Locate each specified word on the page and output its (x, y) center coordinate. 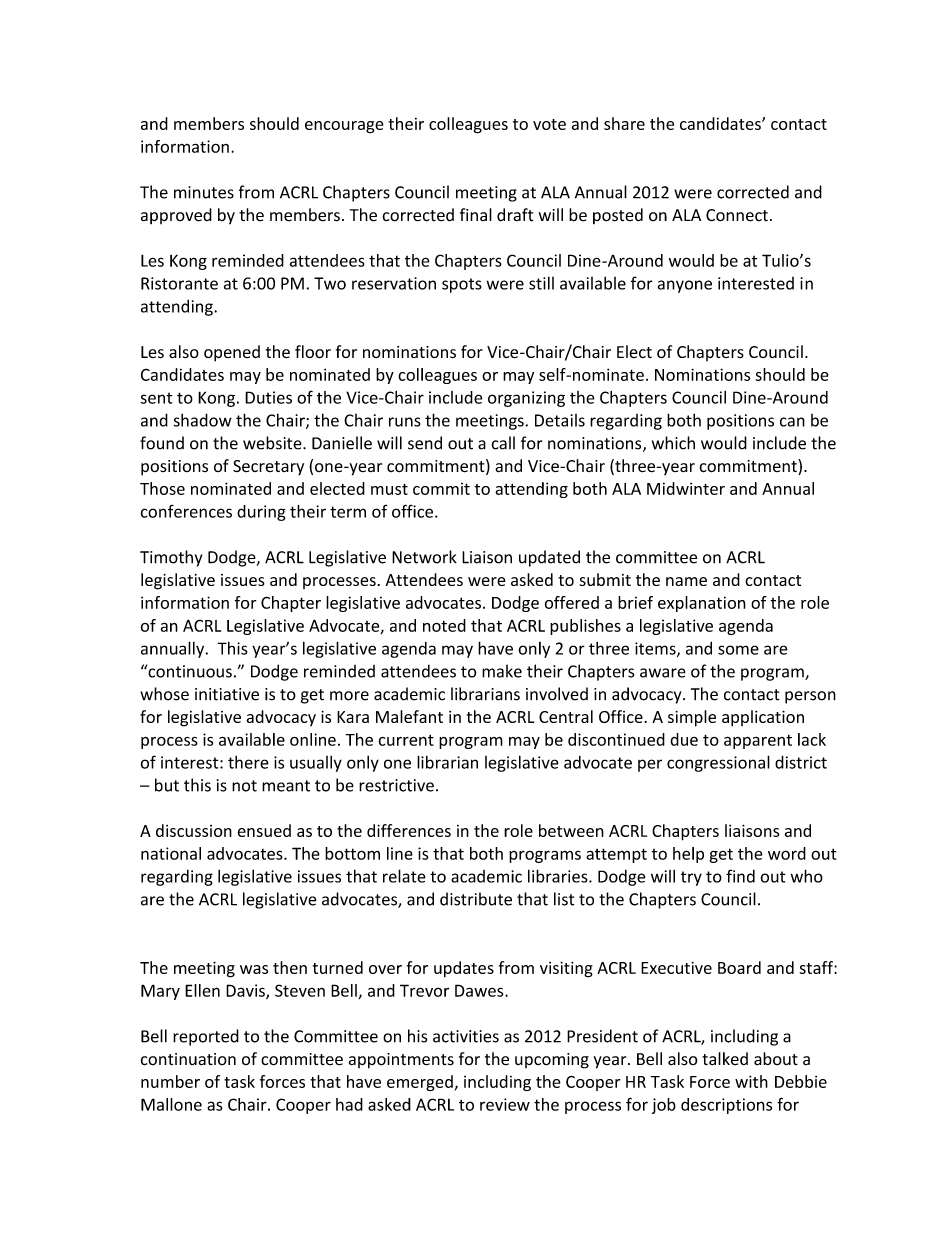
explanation (702, 604)
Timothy (171, 558)
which (673, 443)
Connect (737, 215)
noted (444, 625)
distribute (476, 899)
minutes (204, 192)
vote (549, 124)
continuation (188, 1059)
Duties (268, 397)
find (740, 876)
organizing (526, 399)
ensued (264, 830)
